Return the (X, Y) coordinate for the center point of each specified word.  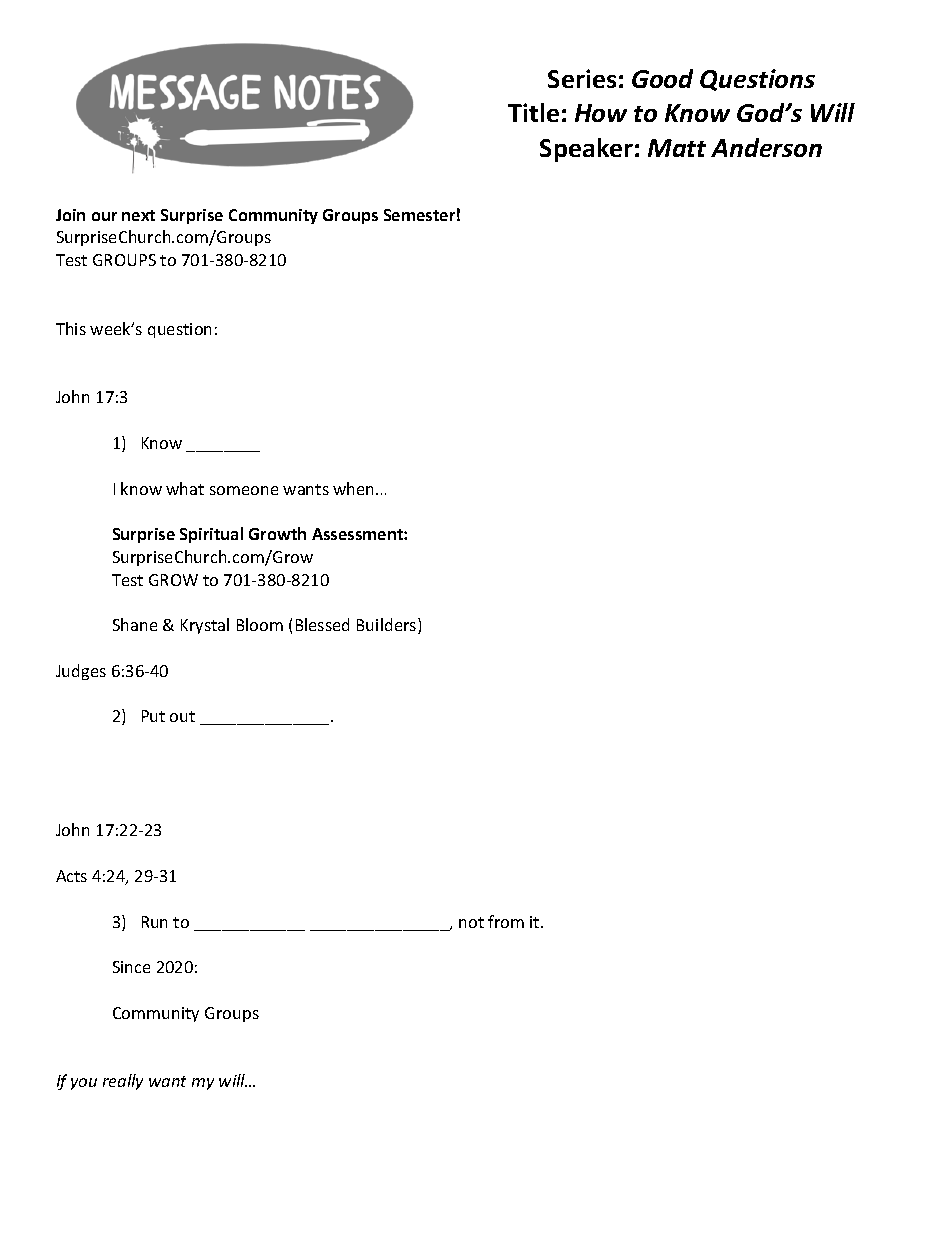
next (138, 215)
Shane (135, 624)
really (123, 1082)
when (355, 488)
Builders (388, 626)
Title (533, 112)
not (471, 922)
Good (662, 78)
